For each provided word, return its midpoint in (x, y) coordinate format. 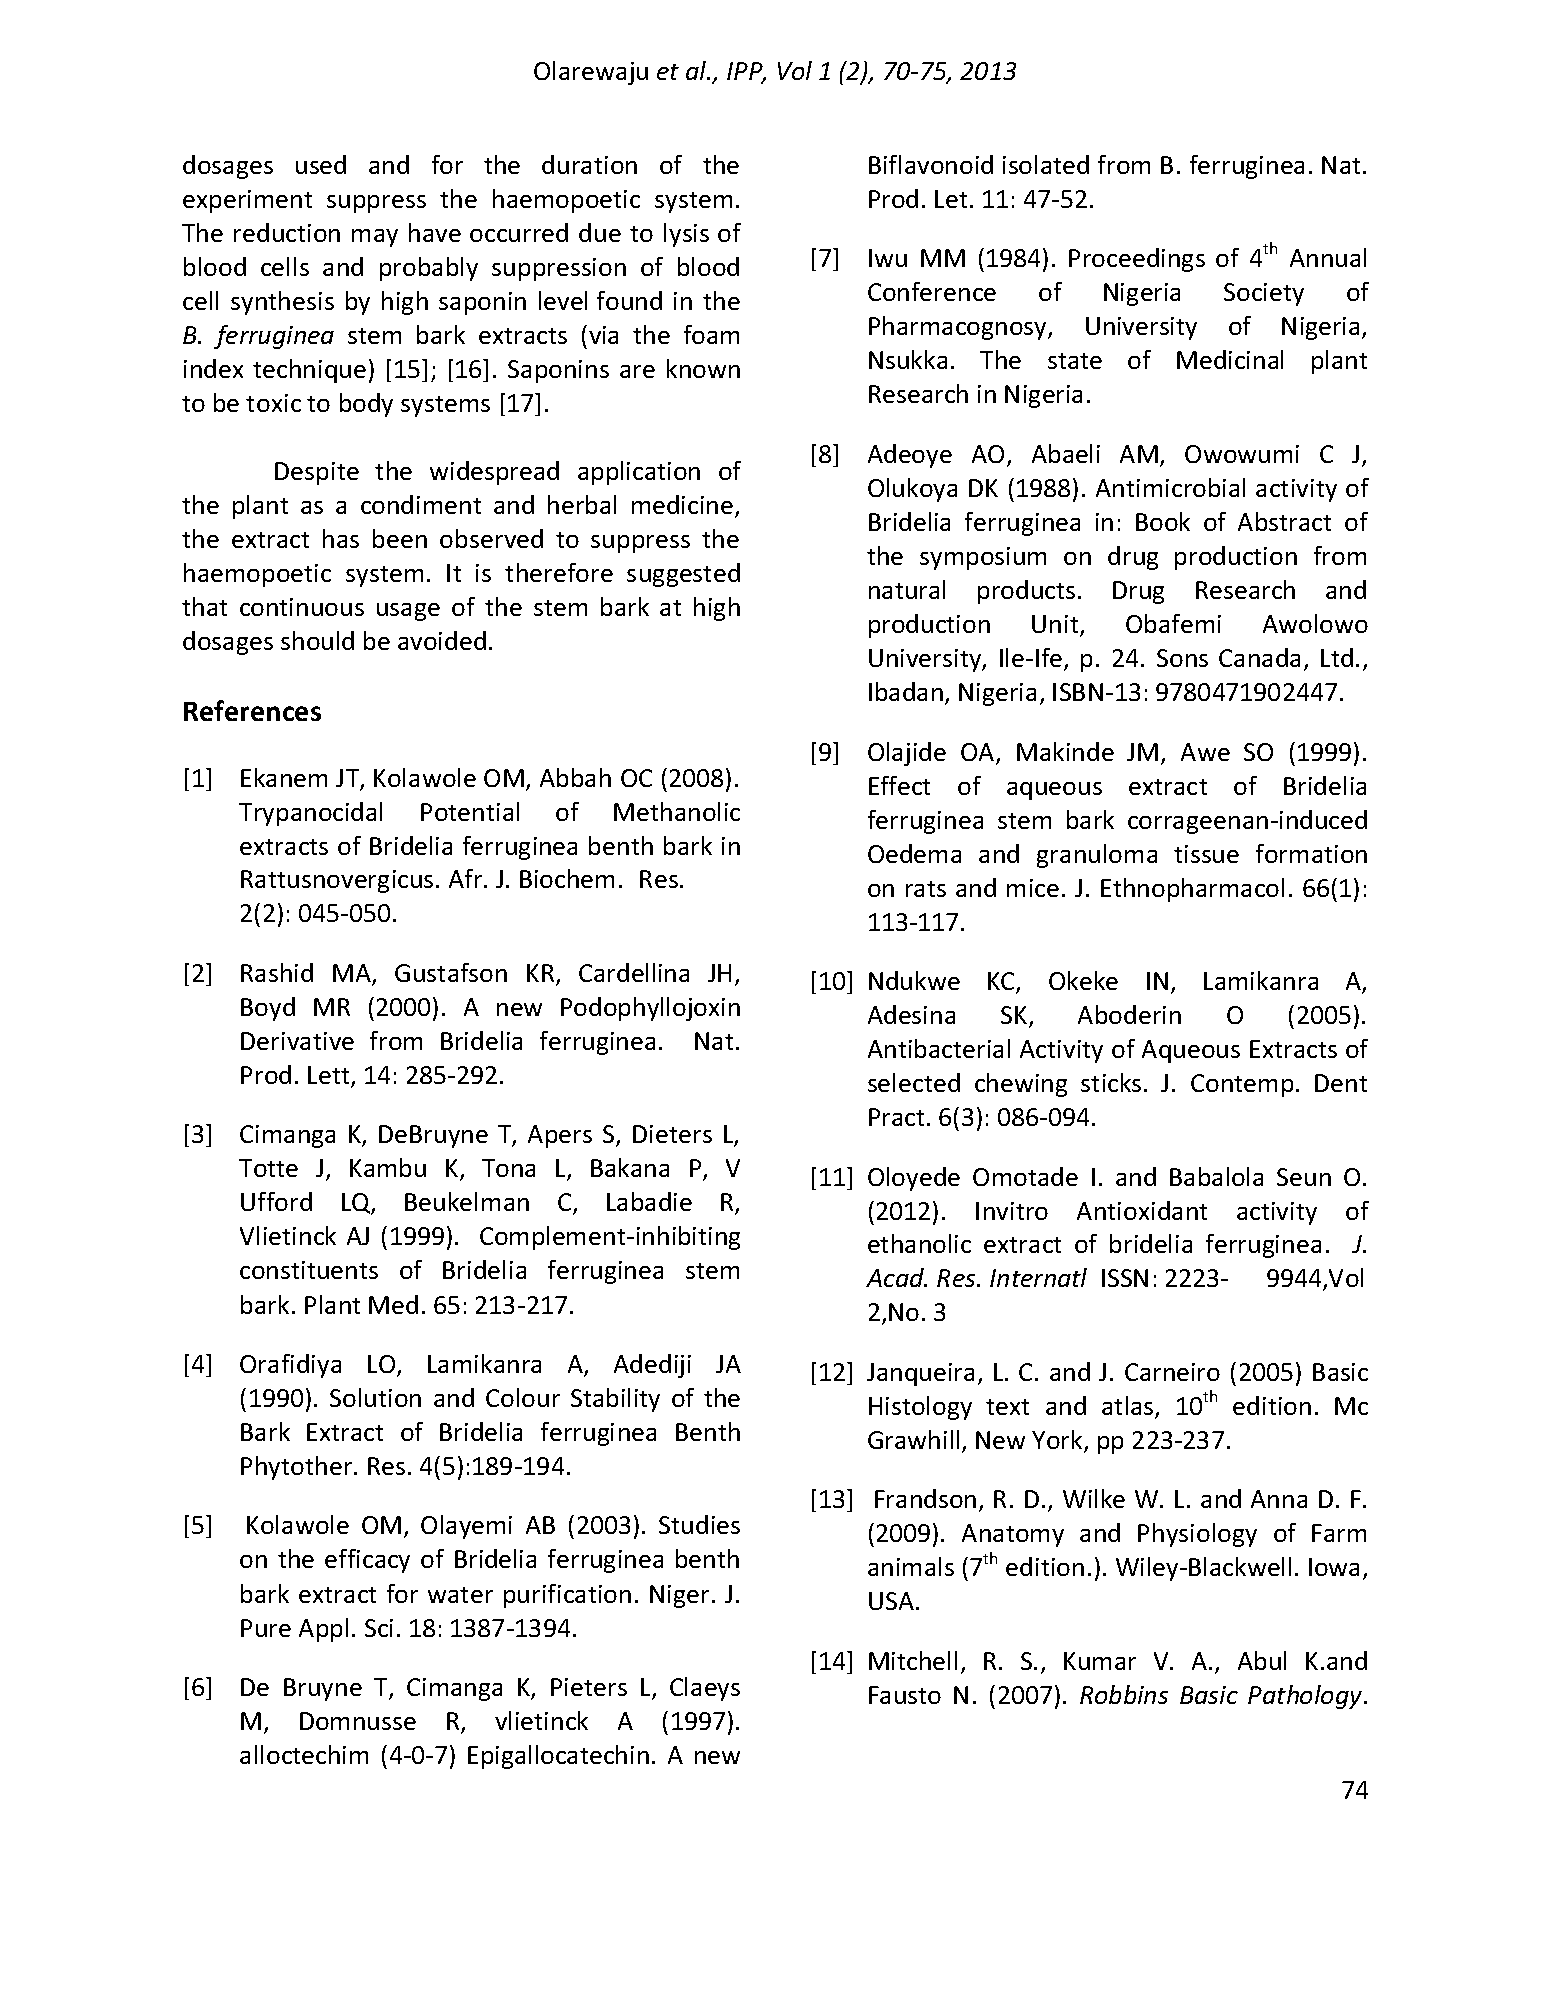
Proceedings (1137, 260)
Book (1163, 521)
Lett (330, 1076)
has (341, 538)
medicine (682, 504)
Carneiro (1172, 1372)
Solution (375, 1397)
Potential (470, 811)
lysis (686, 235)
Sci (379, 1628)
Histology (920, 1408)
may (375, 238)
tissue (1206, 854)
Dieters (672, 1134)
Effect (899, 785)
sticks (1111, 1082)
